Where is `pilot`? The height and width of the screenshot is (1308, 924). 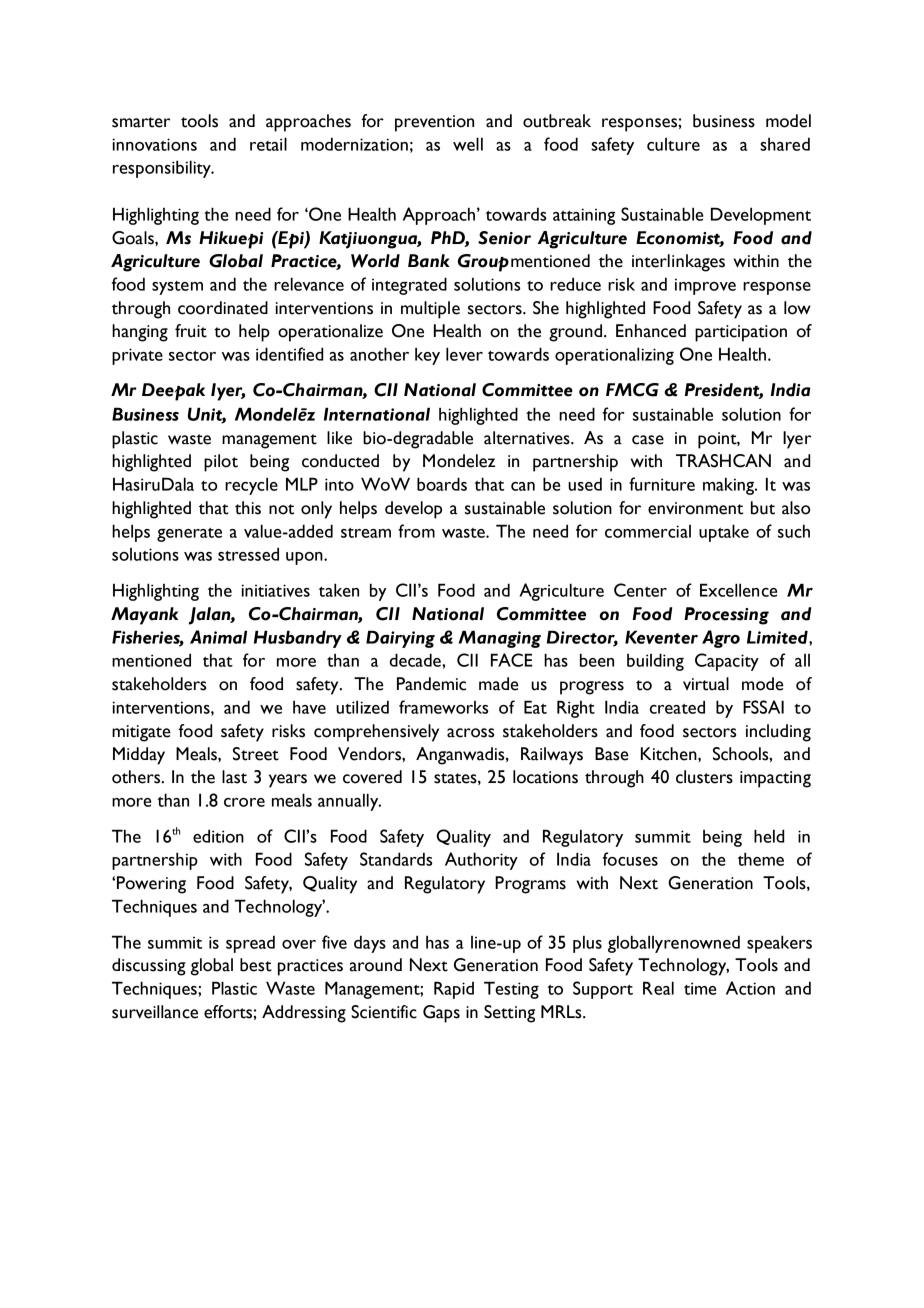 pilot is located at coordinates (221, 463).
